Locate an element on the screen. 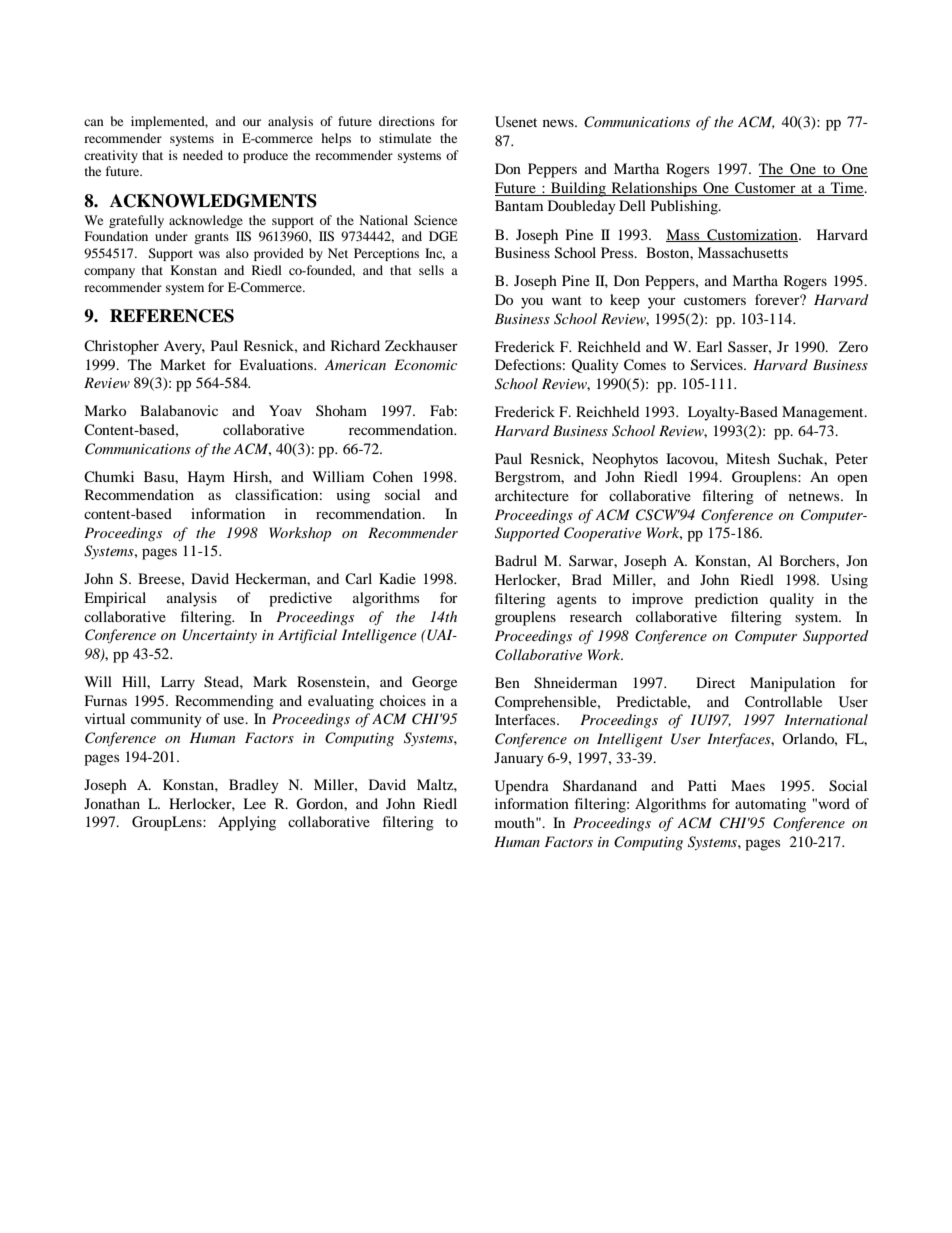 This screenshot has height=1233, width=952. prediction is located at coordinates (726, 600).
